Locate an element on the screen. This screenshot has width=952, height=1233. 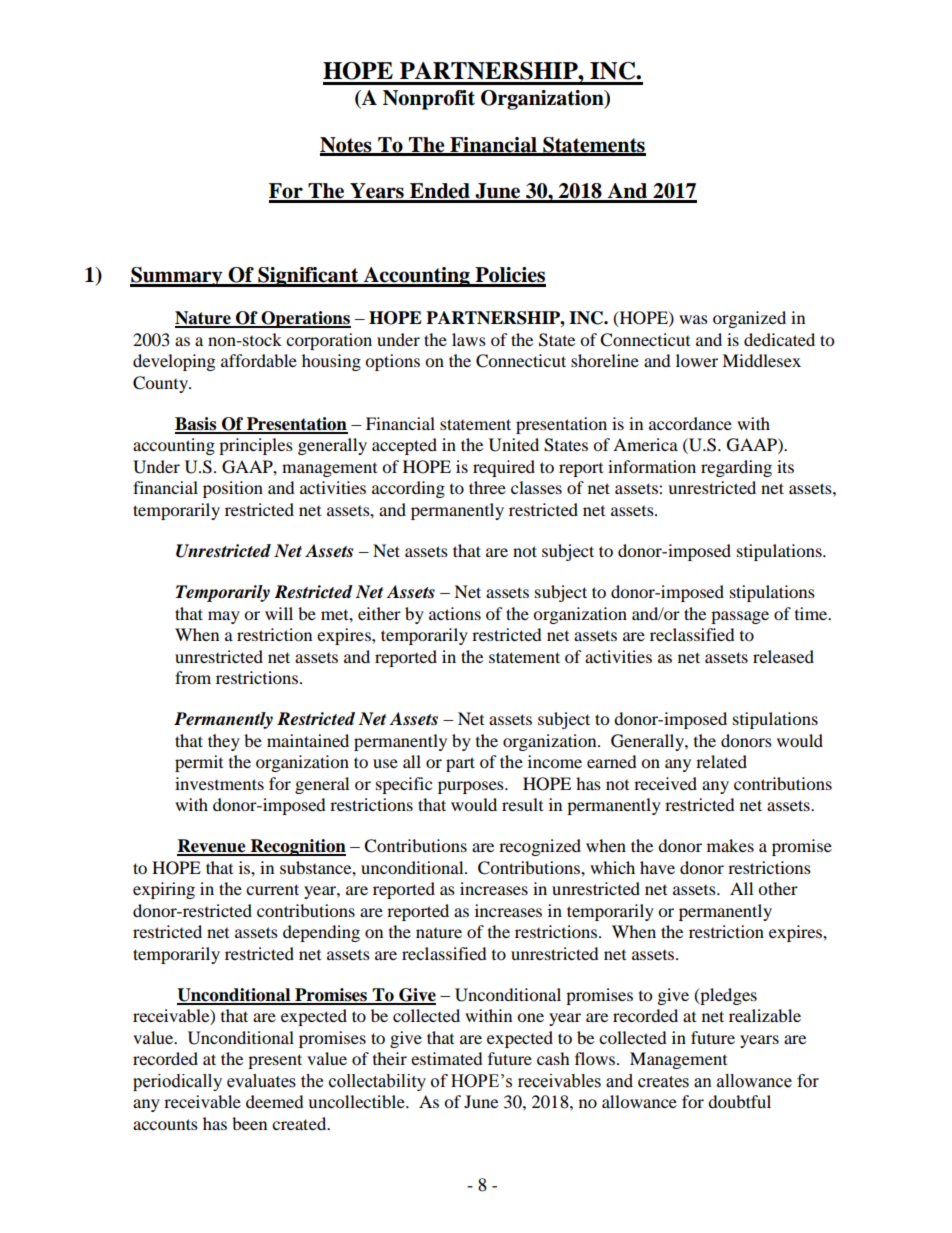
estimated is located at coordinates (447, 1058).
